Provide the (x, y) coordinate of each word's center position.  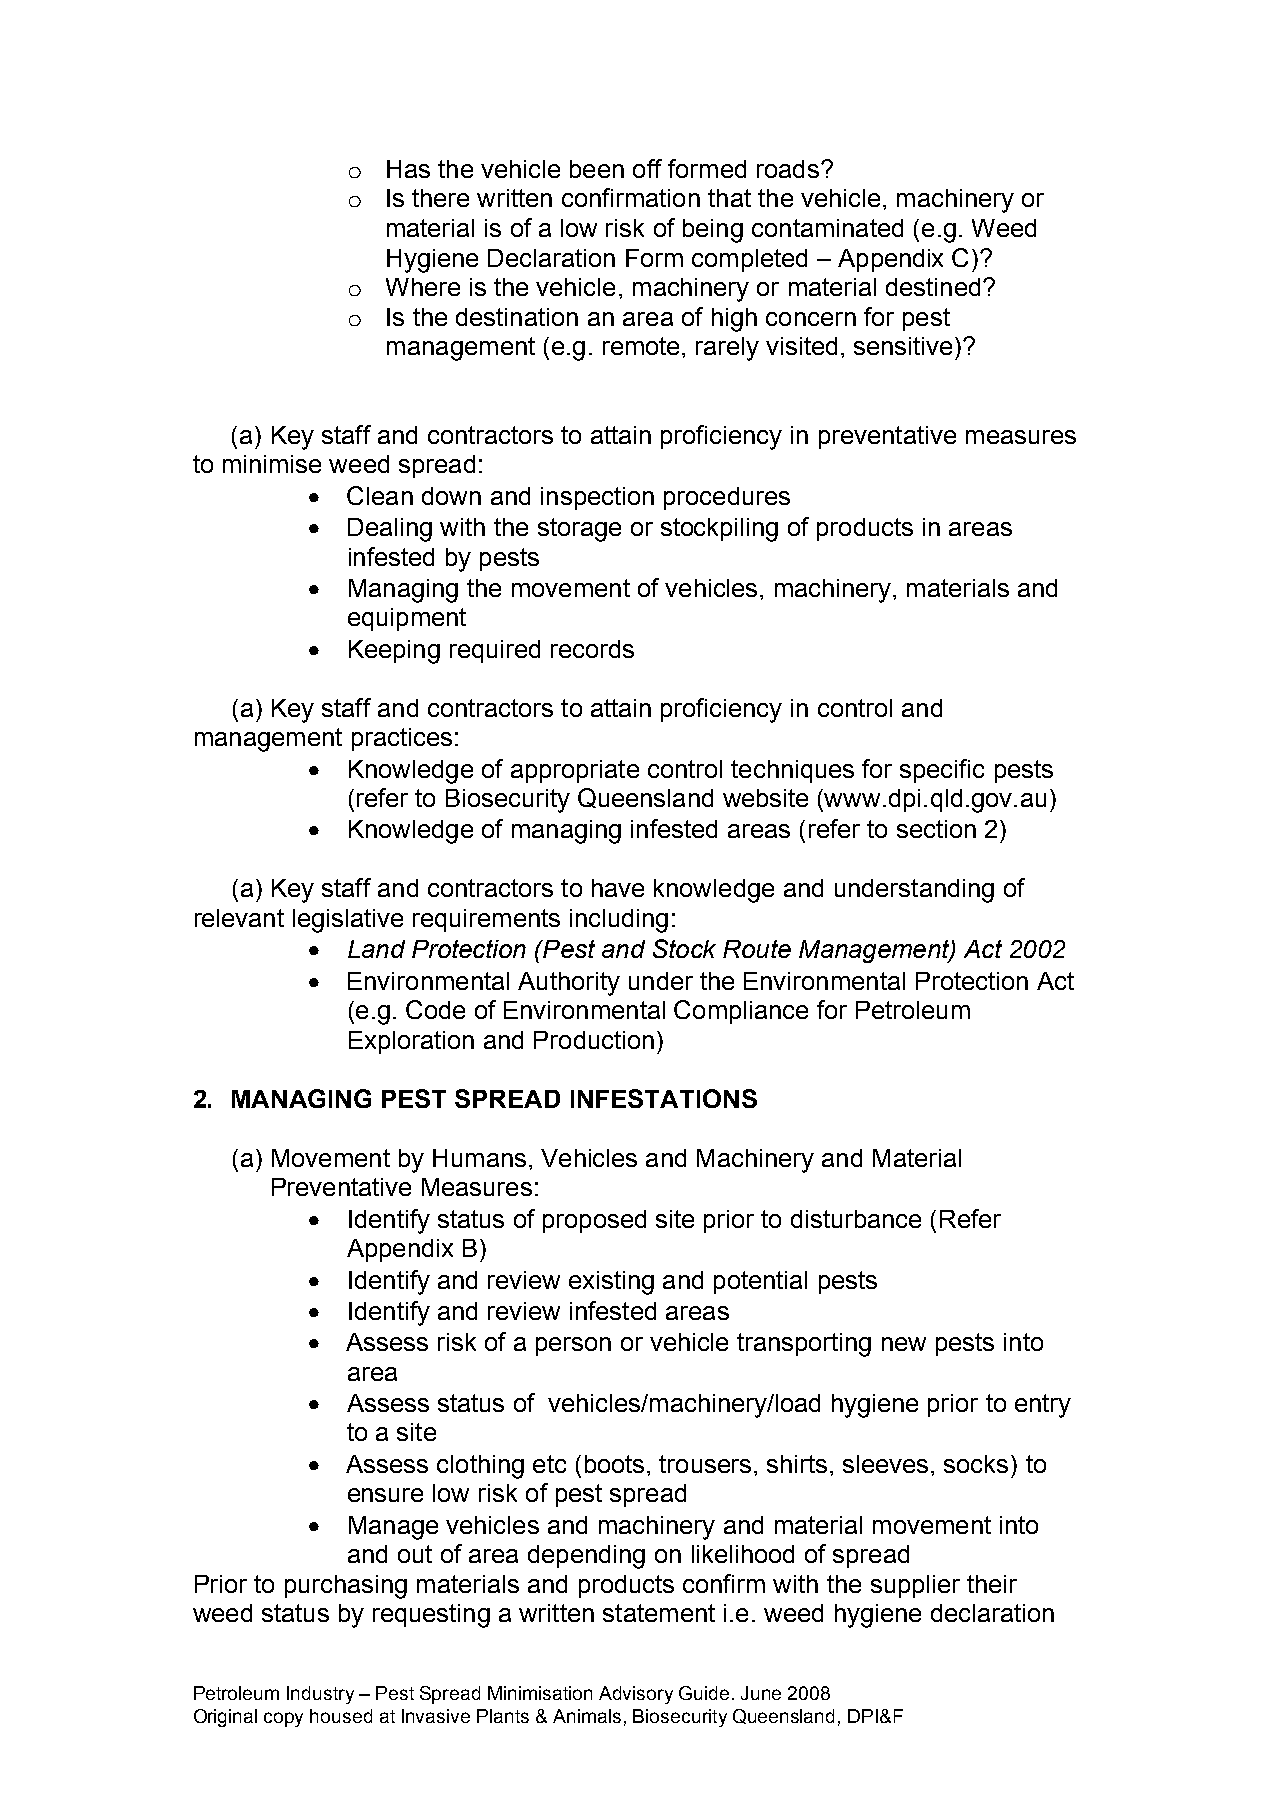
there (440, 198)
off (647, 168)
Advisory (636, 1695)
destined (933, 287)
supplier (915, 1586)
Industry (320, 1695)
